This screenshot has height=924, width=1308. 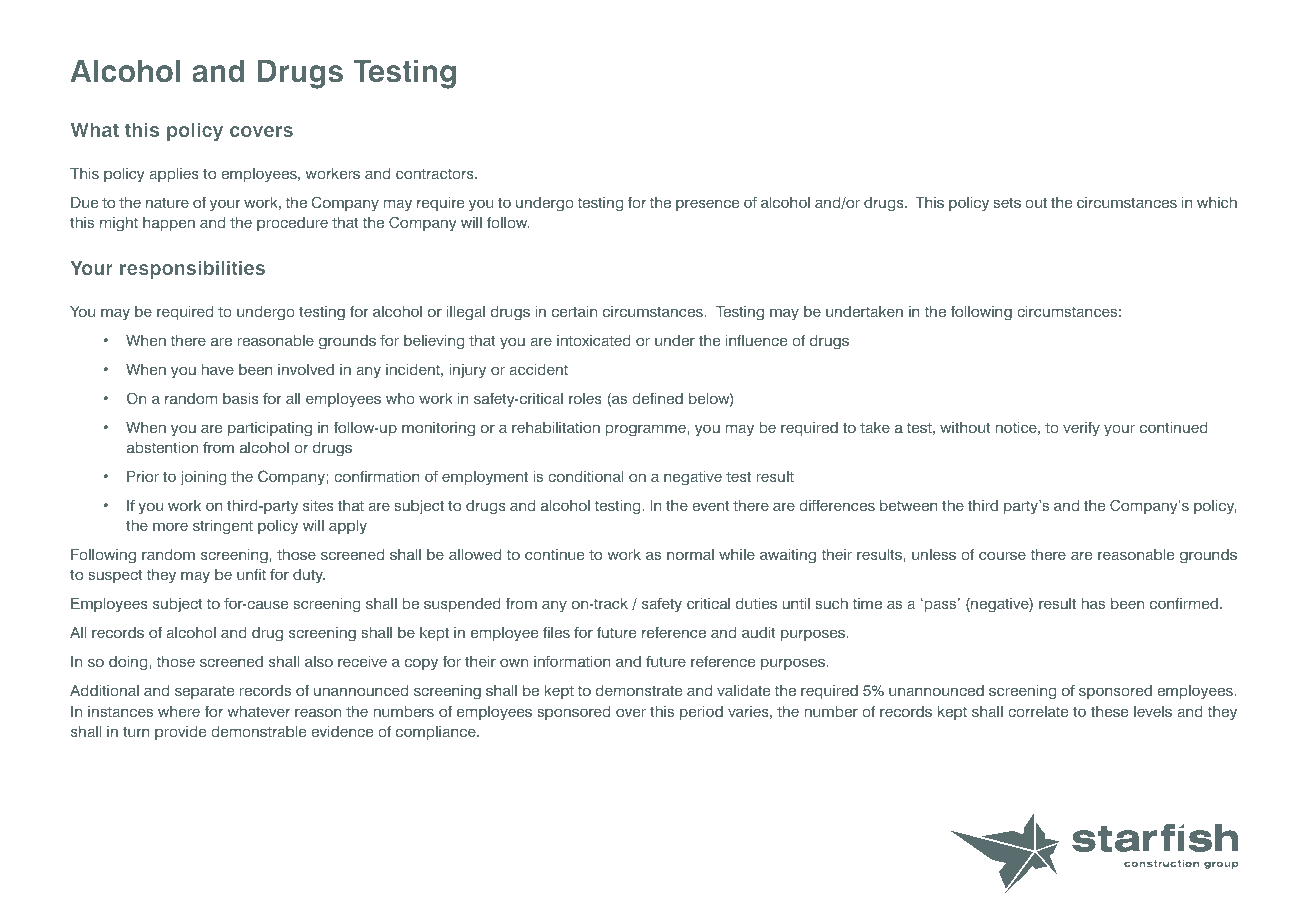 What do you see at coordinates (1007, 202) in the screenshot?
I see `sets` at bounding box center [1007, 202].
